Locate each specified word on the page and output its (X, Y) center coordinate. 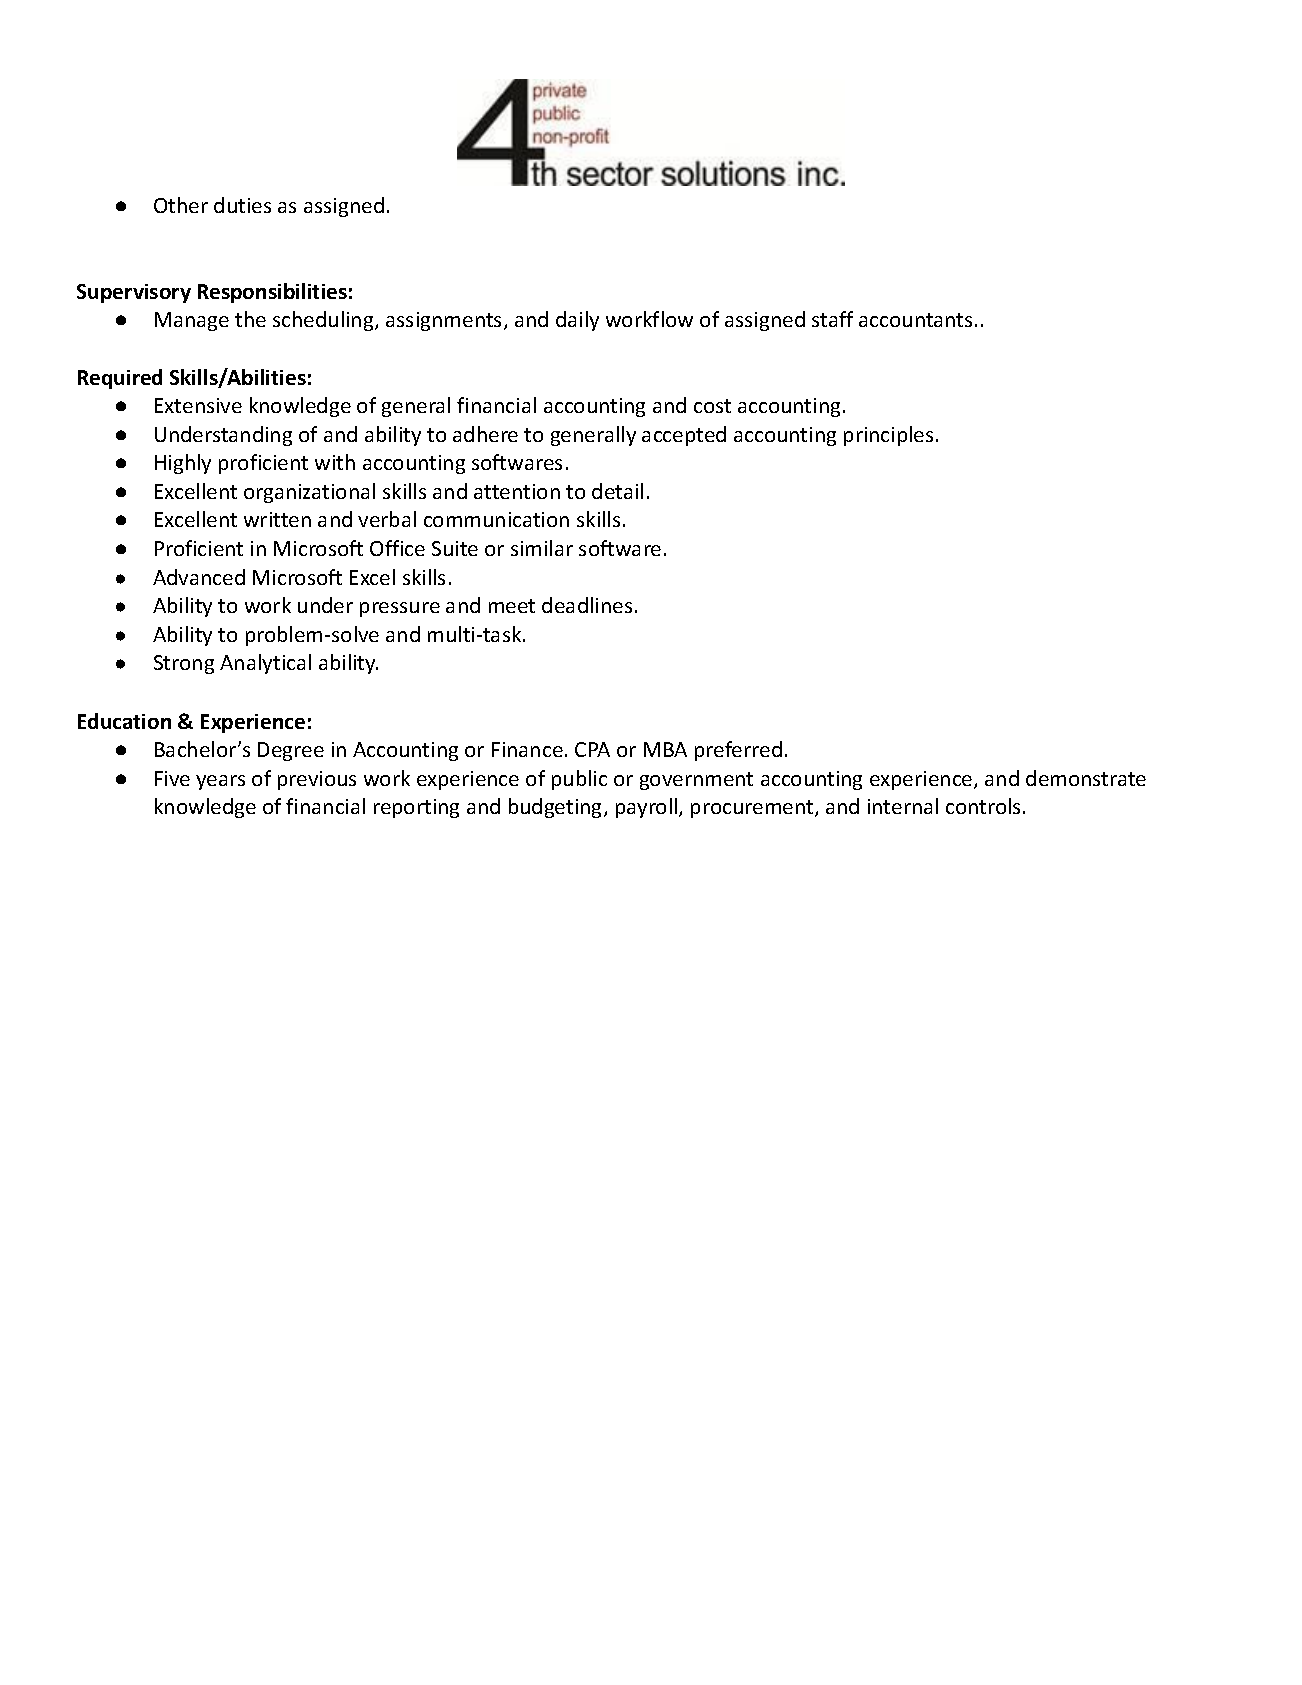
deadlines (587, 605)
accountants (915, 320)
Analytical (265, 664)
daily (577, 321)
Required (120, 379)
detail (617, 491)
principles (888, 436)
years (220, 782)
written (277, 519)
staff (832, 319)
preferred (738, 751)
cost (712, 406)
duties (242, 205)
